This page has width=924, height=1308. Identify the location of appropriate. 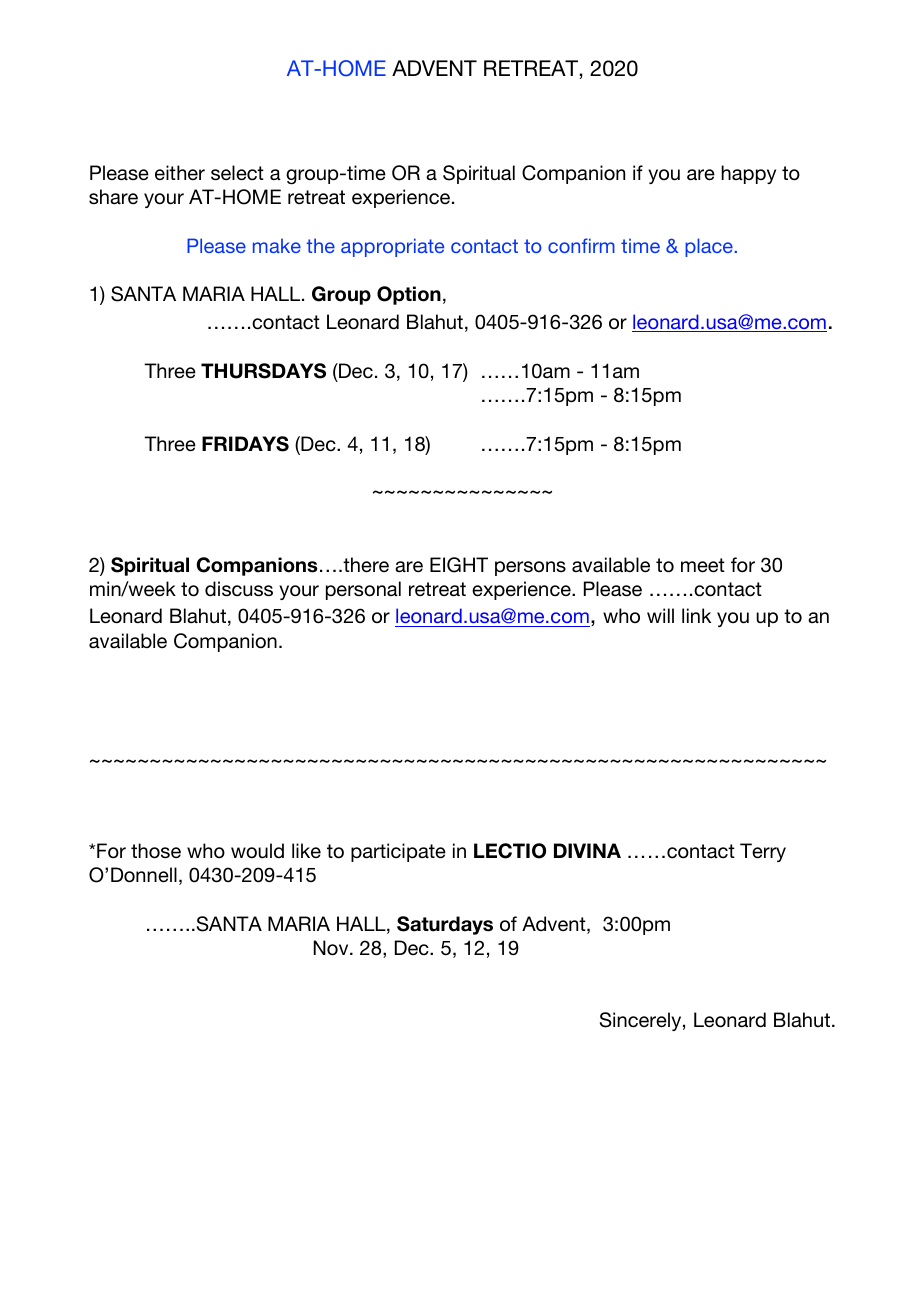
(392, 247).
